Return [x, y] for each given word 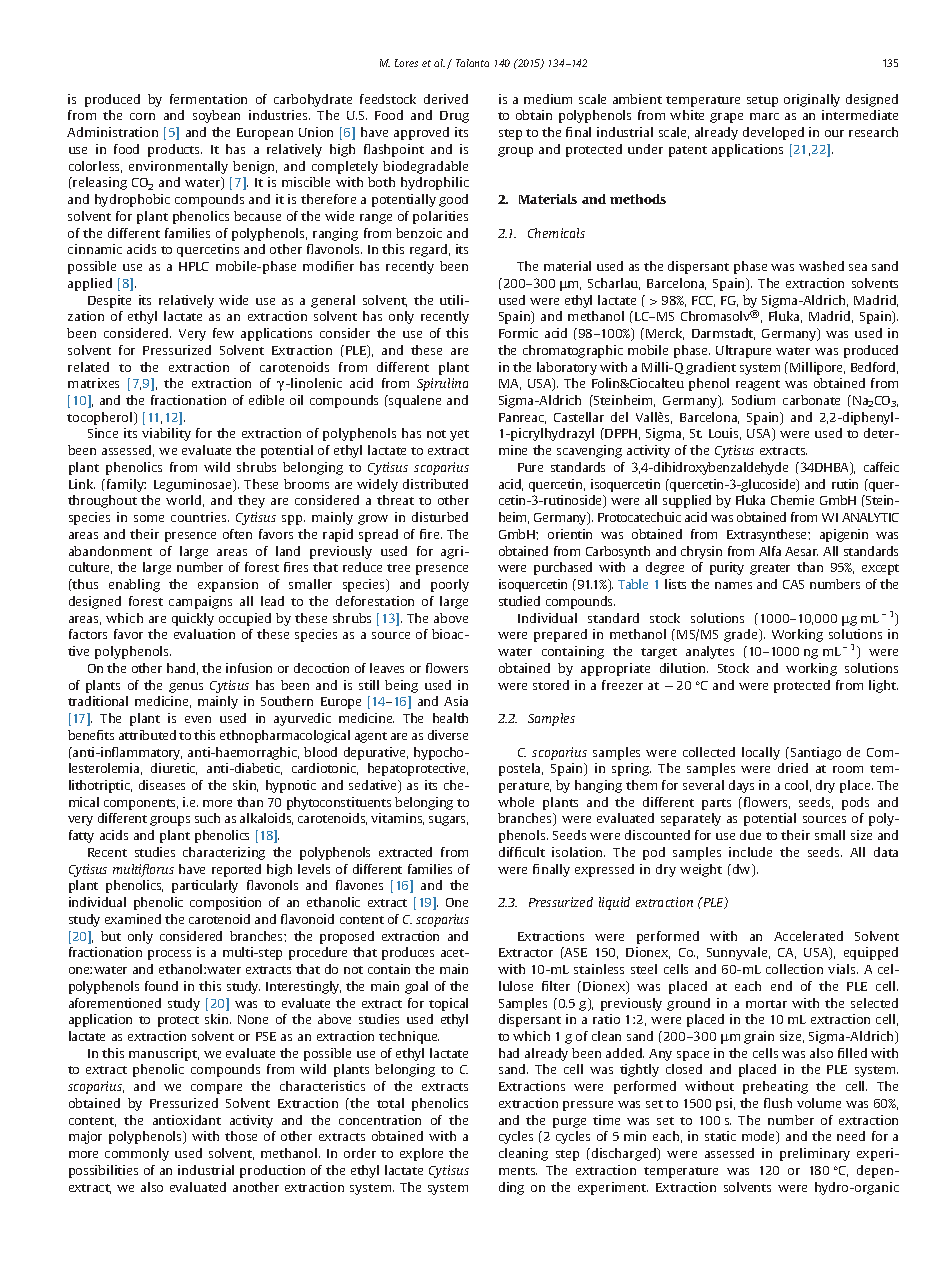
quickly [193, 619]
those [241, 1136]
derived [446, 99]
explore [421, 1154]
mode [760, 1137]
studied [519, 601]
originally [812, 100]
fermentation [208, 99]
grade [742, 635]
